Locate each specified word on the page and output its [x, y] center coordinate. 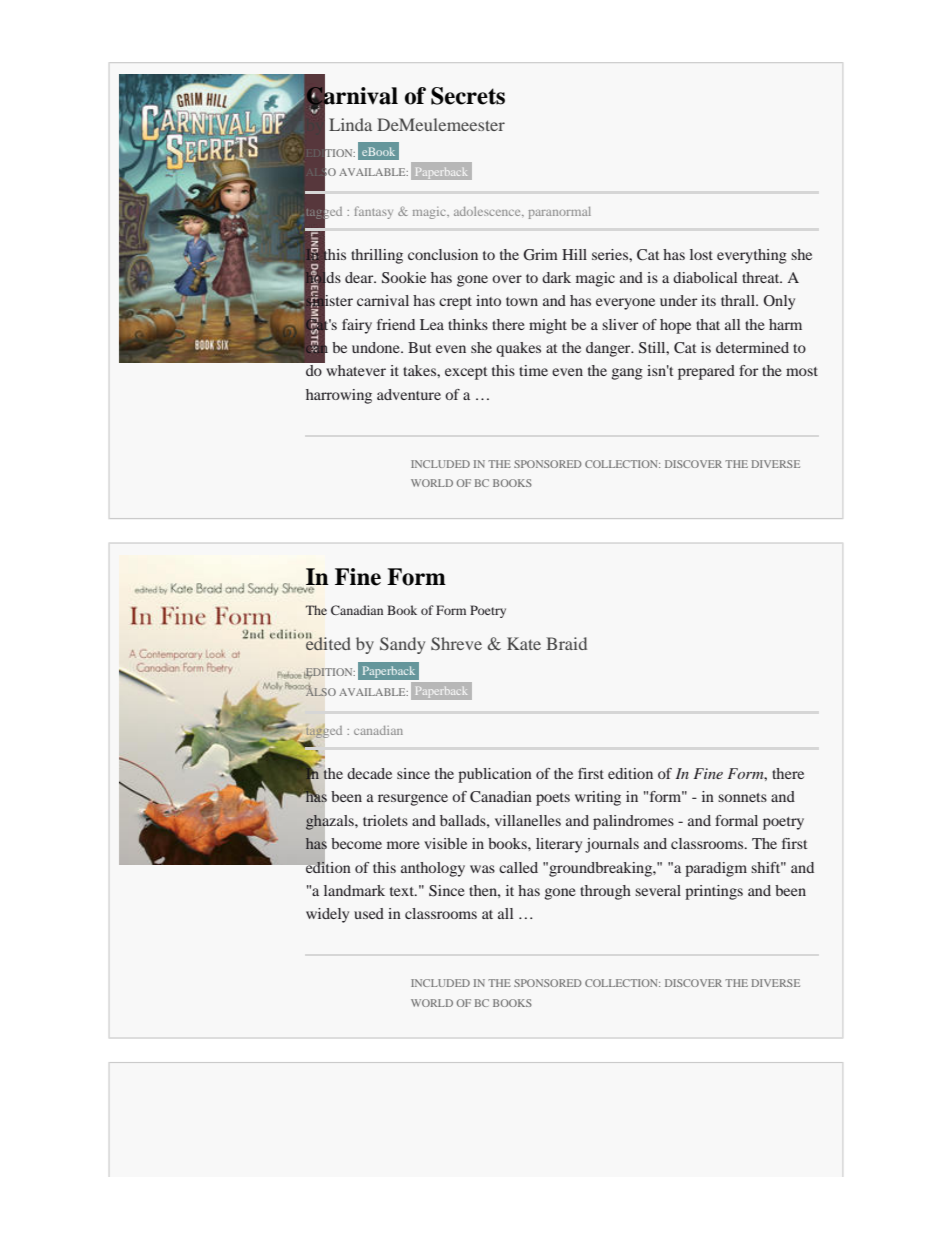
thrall [739, 300]
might [548, 326]
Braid [566, 643]
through [605, 892]
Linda [350, 124]
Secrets [468, 96]
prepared [706, 372]
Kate [524, 643]
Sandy [402, 645]
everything [752, 256]
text [403, 891]
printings [714, 892]
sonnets [742, 797]
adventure [409, 394]
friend [396, 324]
